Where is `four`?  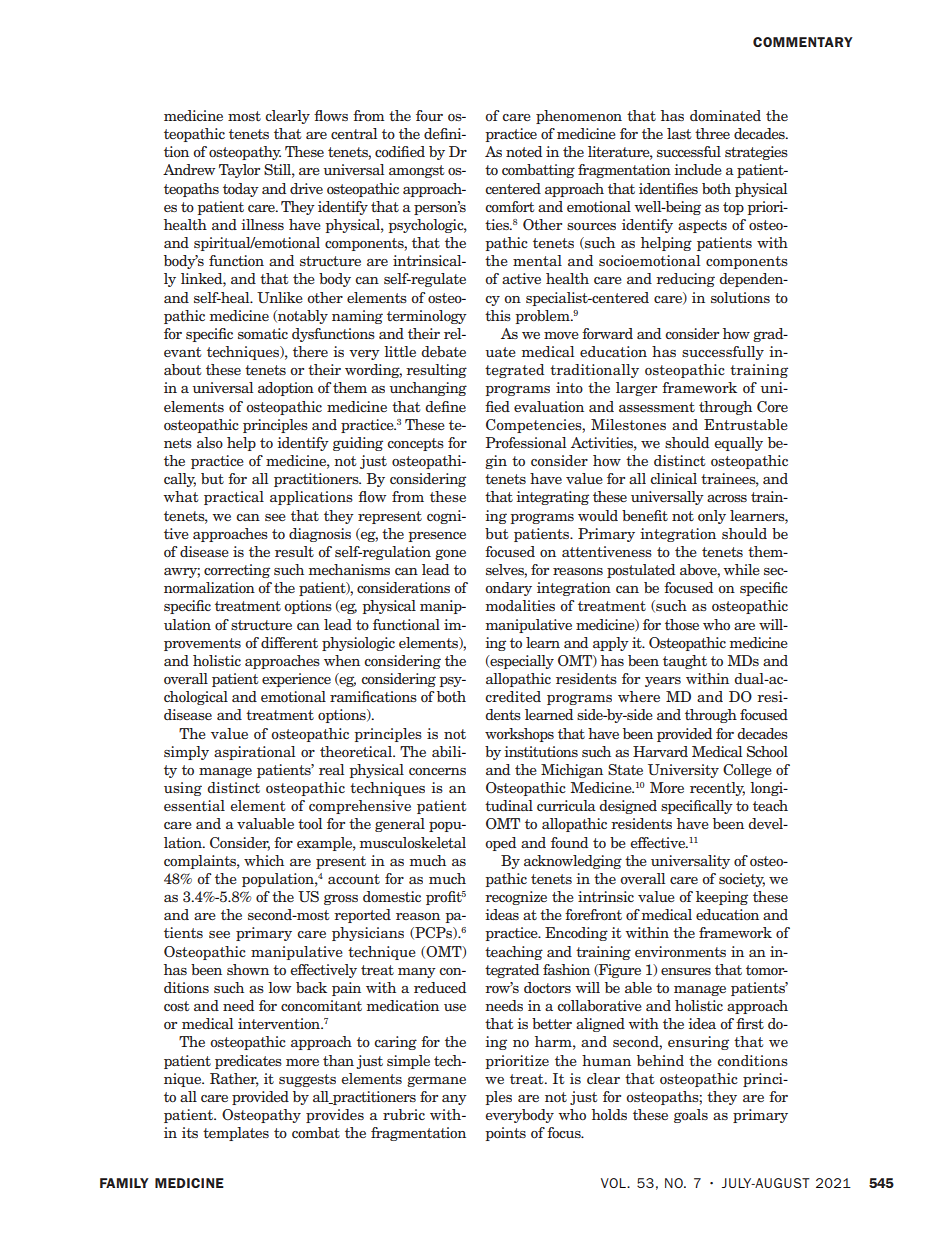
four is located at coordinates (429, 115).
